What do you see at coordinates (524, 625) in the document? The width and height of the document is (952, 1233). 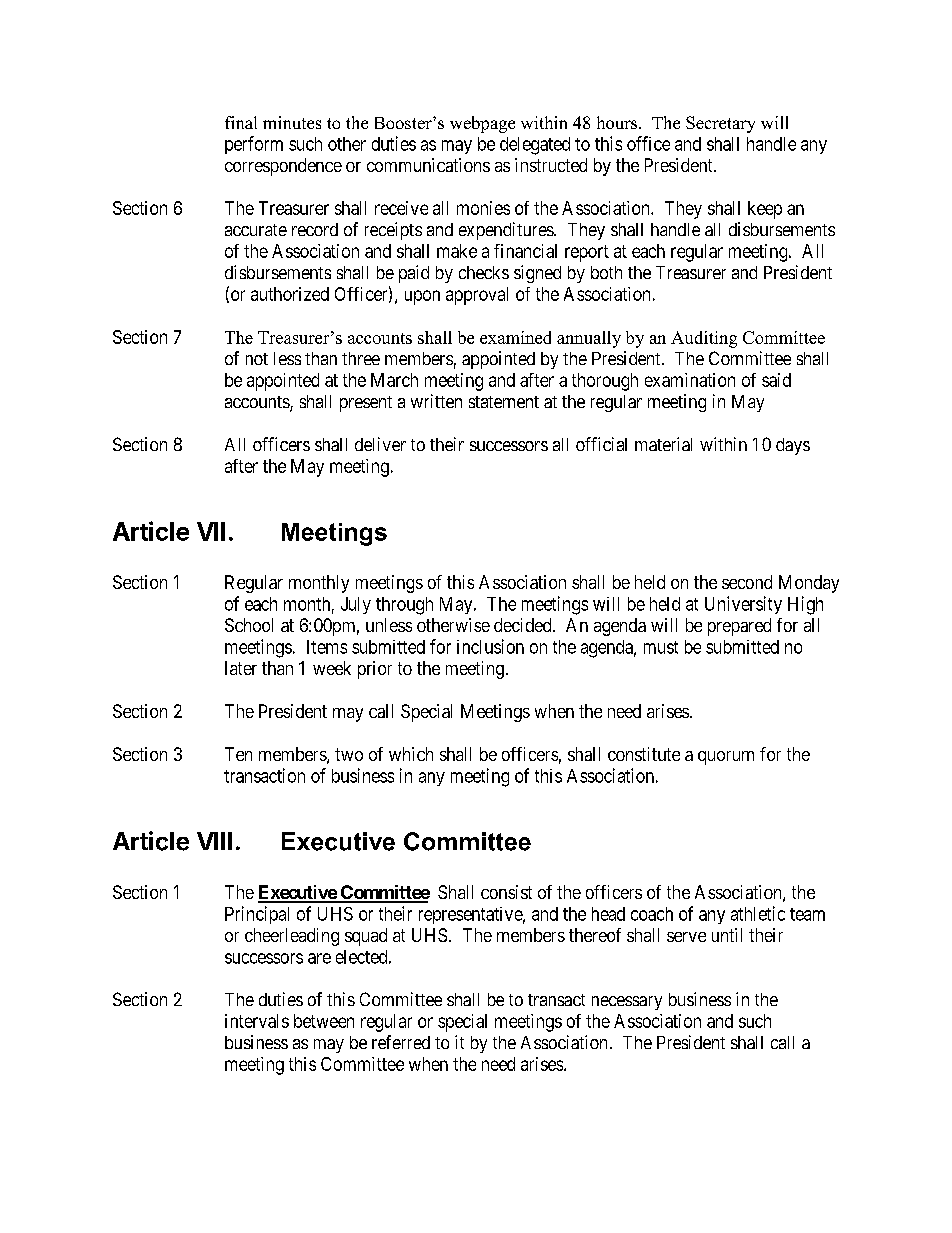 I see `decided` at bounding box center [524, 625].
